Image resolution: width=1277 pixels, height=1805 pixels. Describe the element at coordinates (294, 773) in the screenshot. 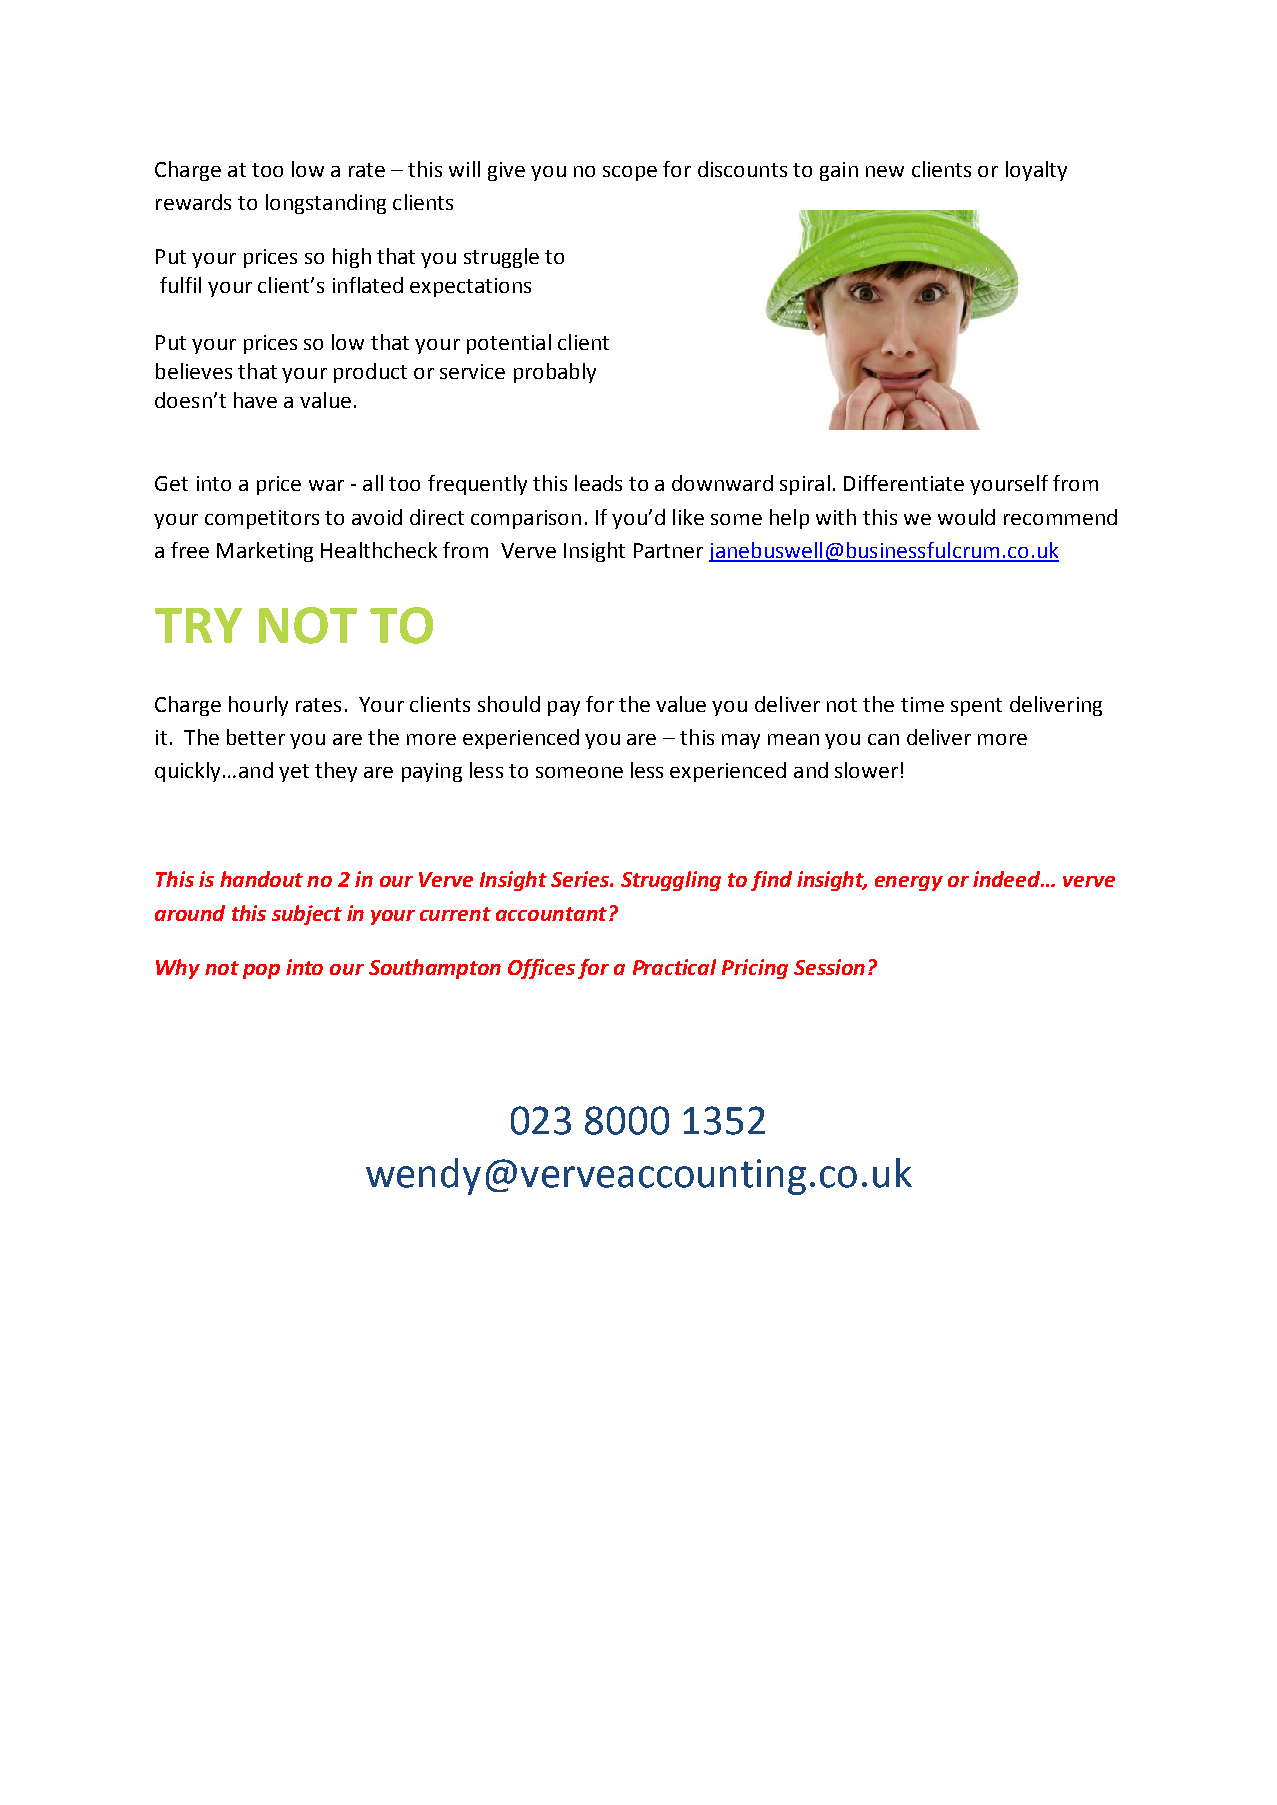

I see `yet` at that location.
